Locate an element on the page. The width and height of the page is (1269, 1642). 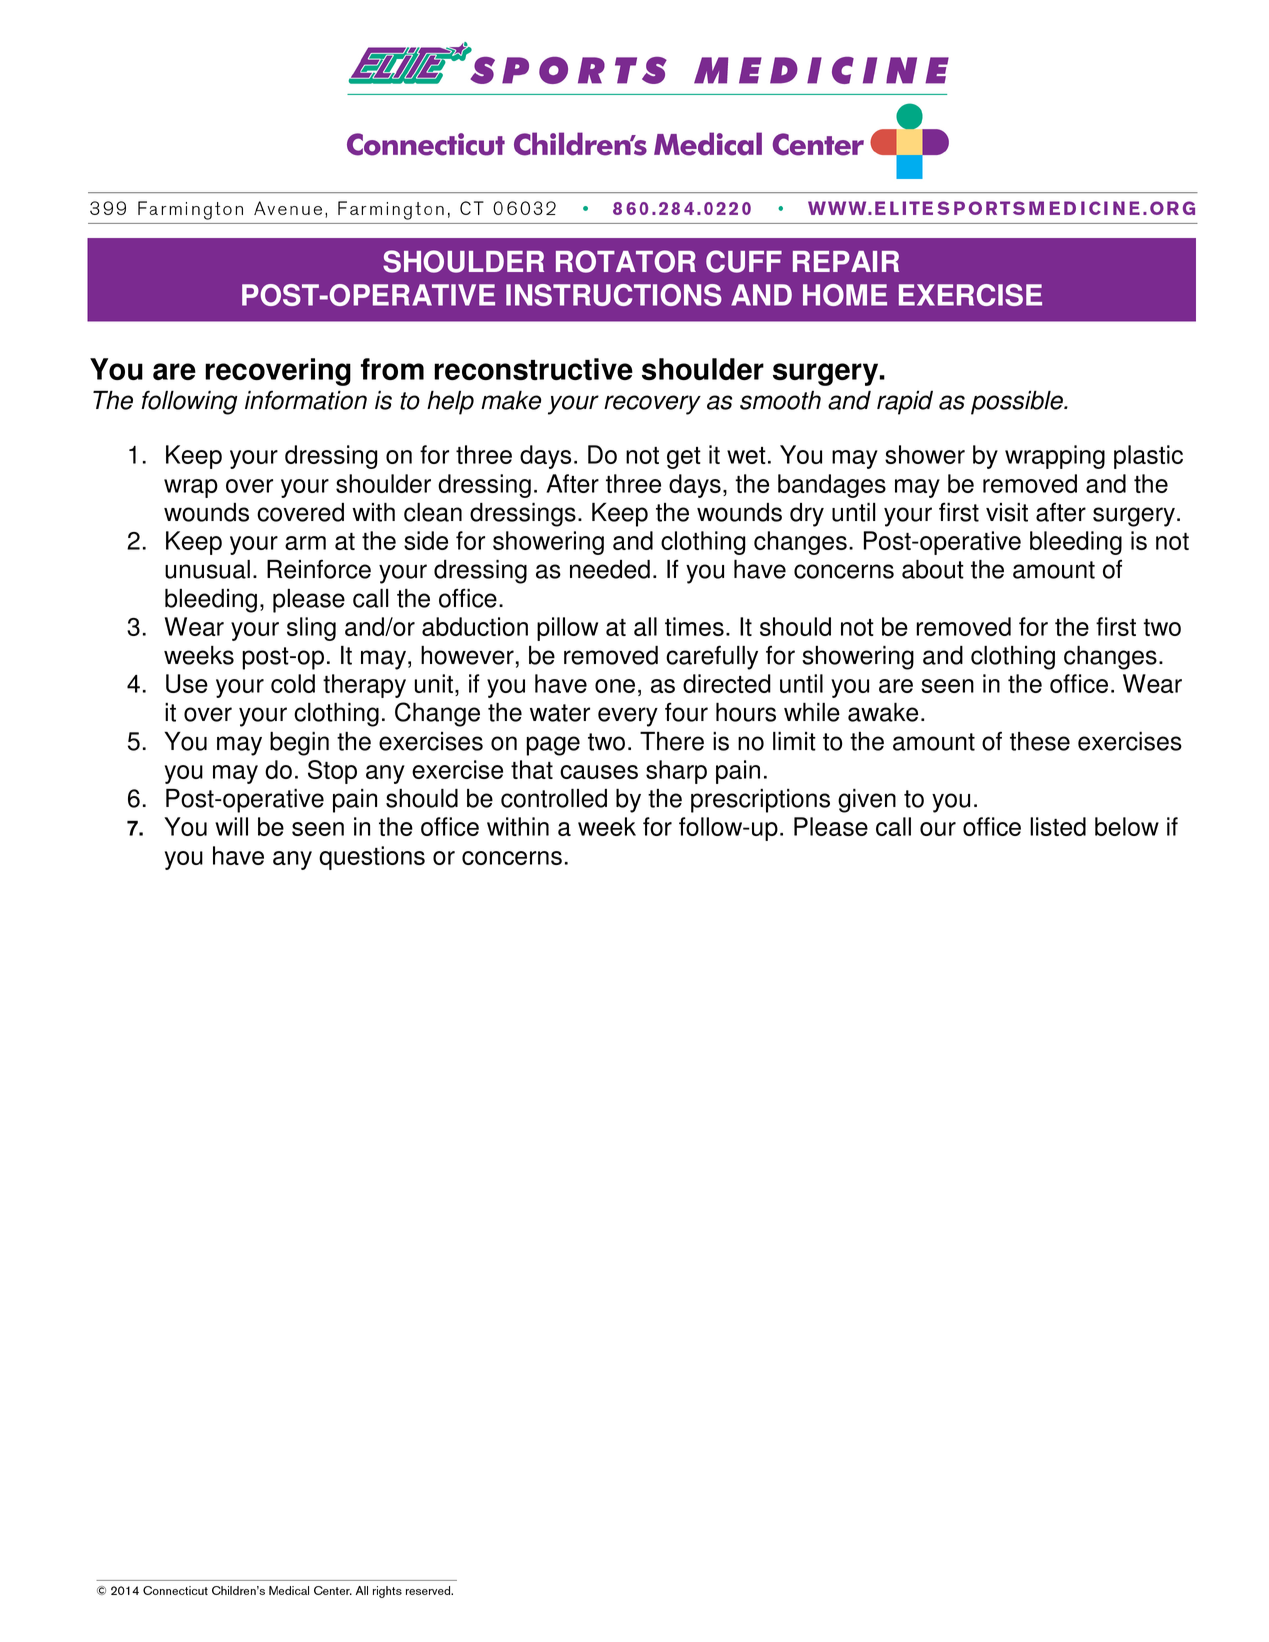
questions is located at coordinates (372, 858).
